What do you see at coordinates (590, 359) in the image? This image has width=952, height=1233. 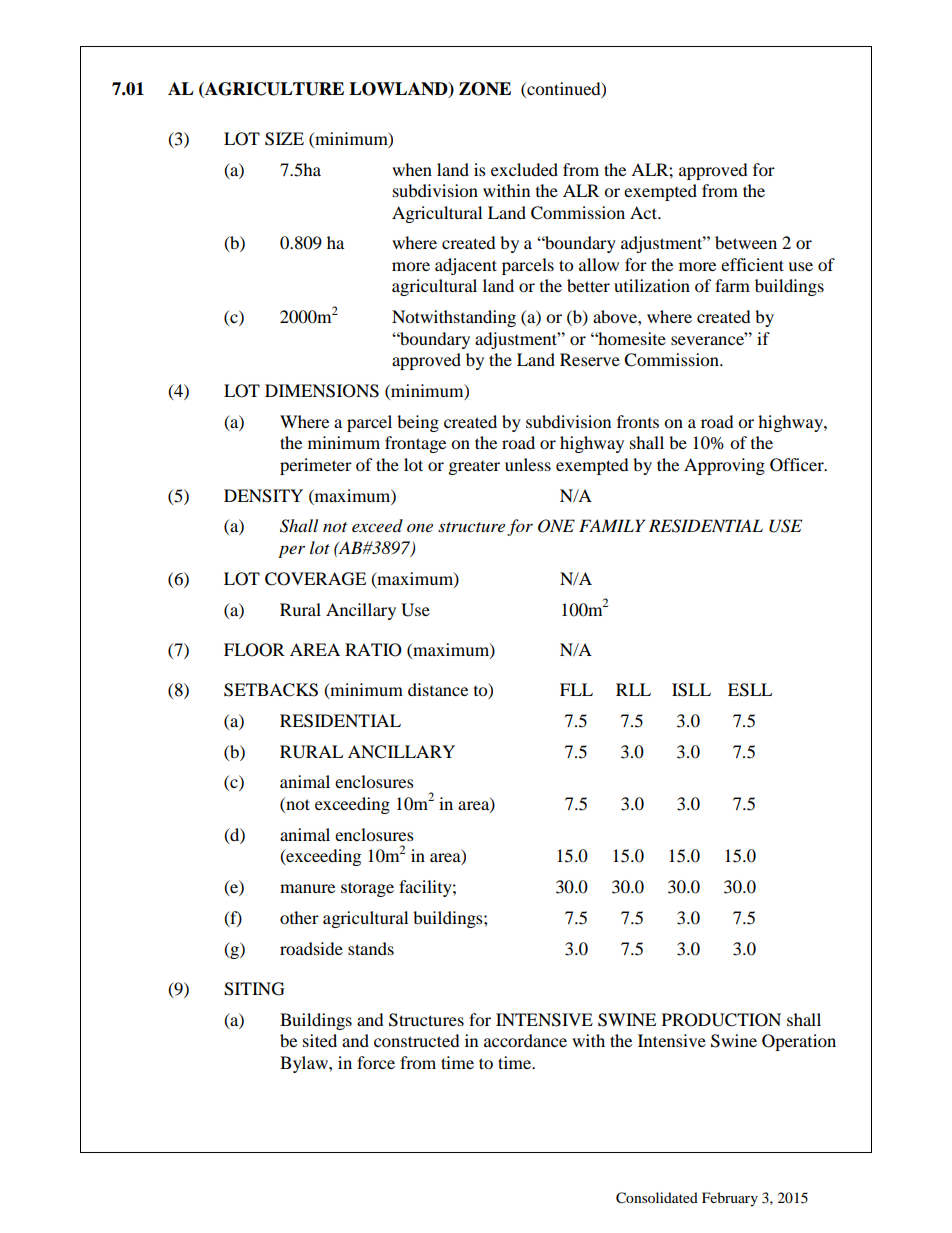 I see `Reserve` at bounding box center [590, 359].
